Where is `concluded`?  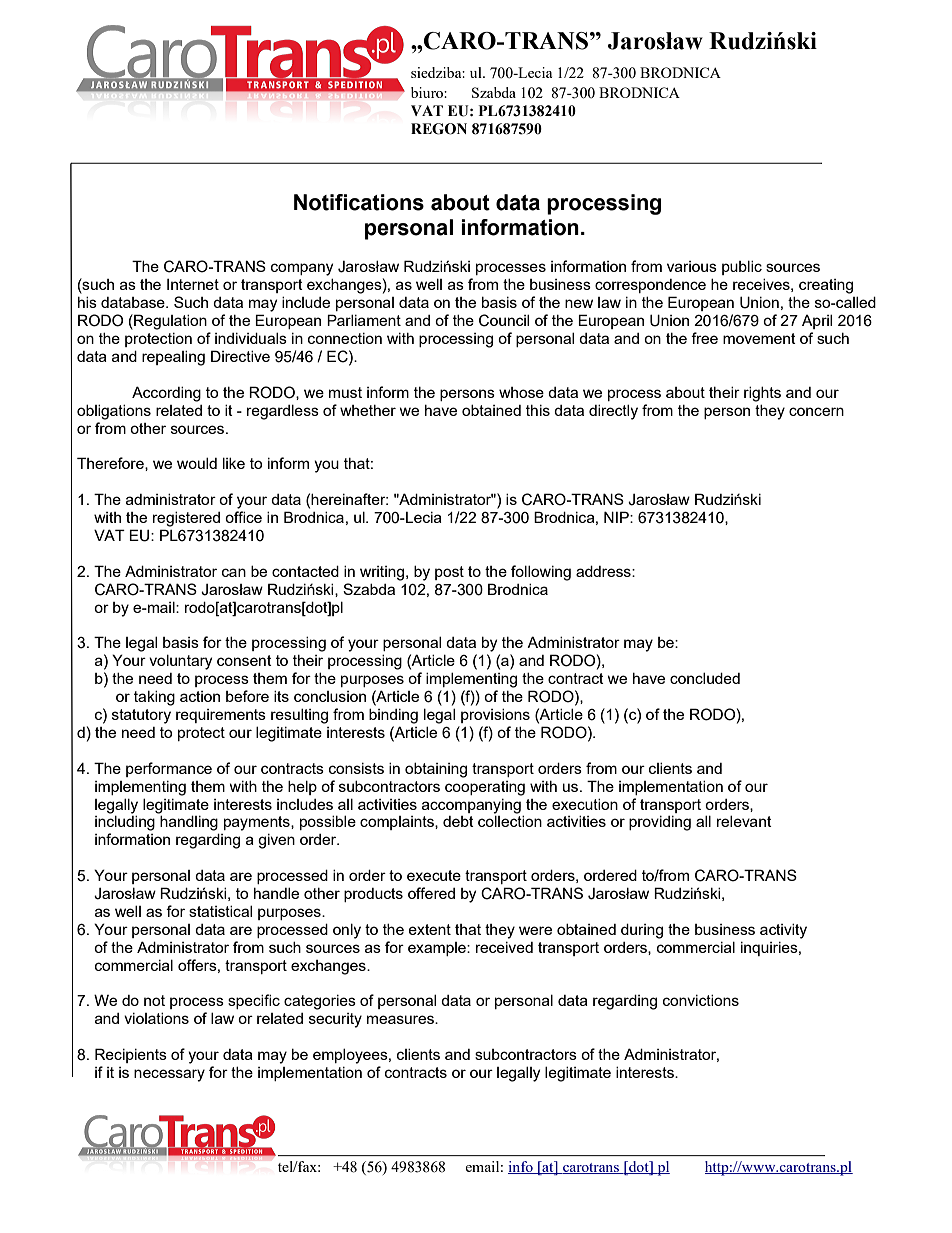
concluded is located at coordinates (705, 678).
